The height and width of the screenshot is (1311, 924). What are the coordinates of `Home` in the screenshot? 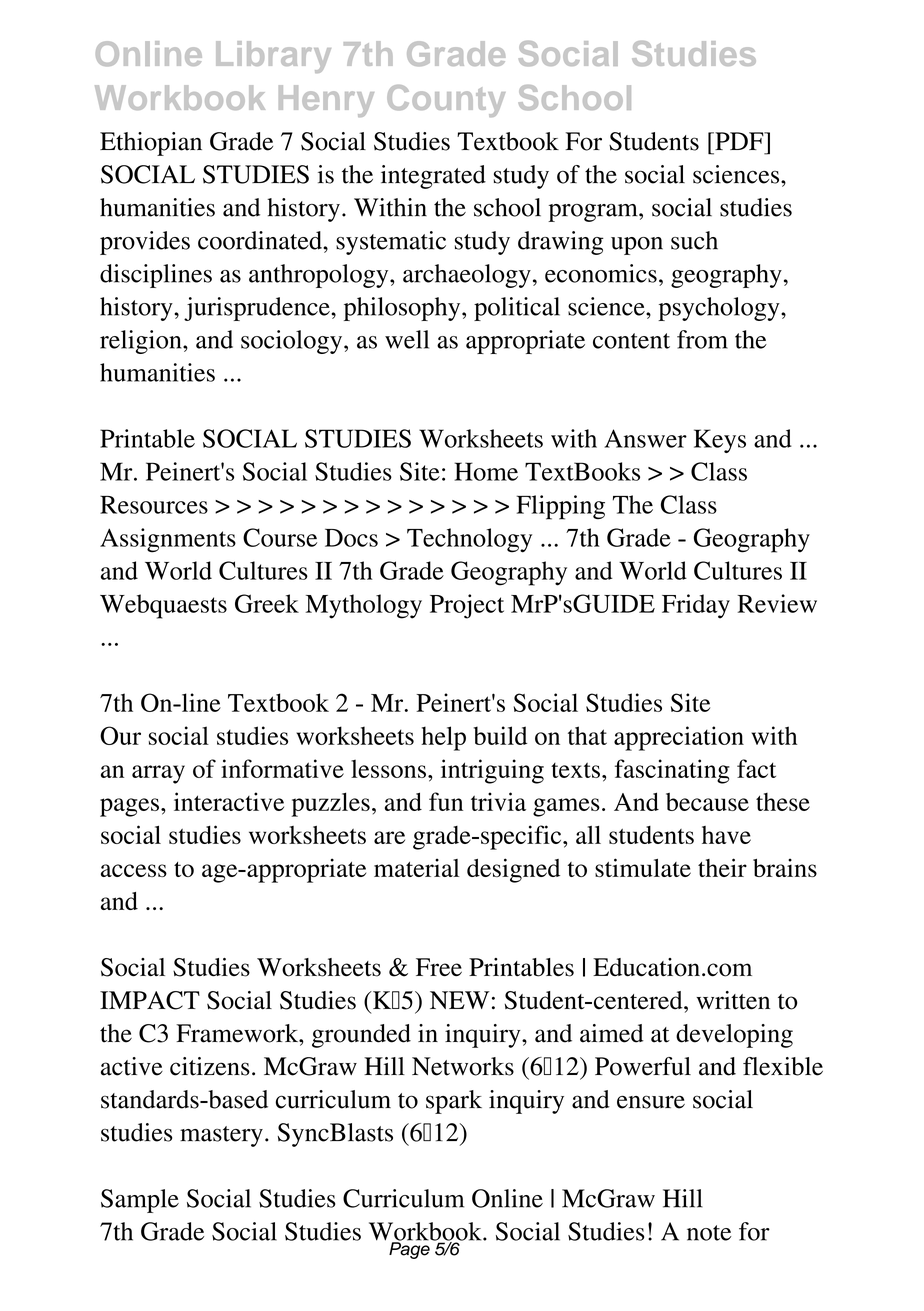 It's located at (486, 471).
